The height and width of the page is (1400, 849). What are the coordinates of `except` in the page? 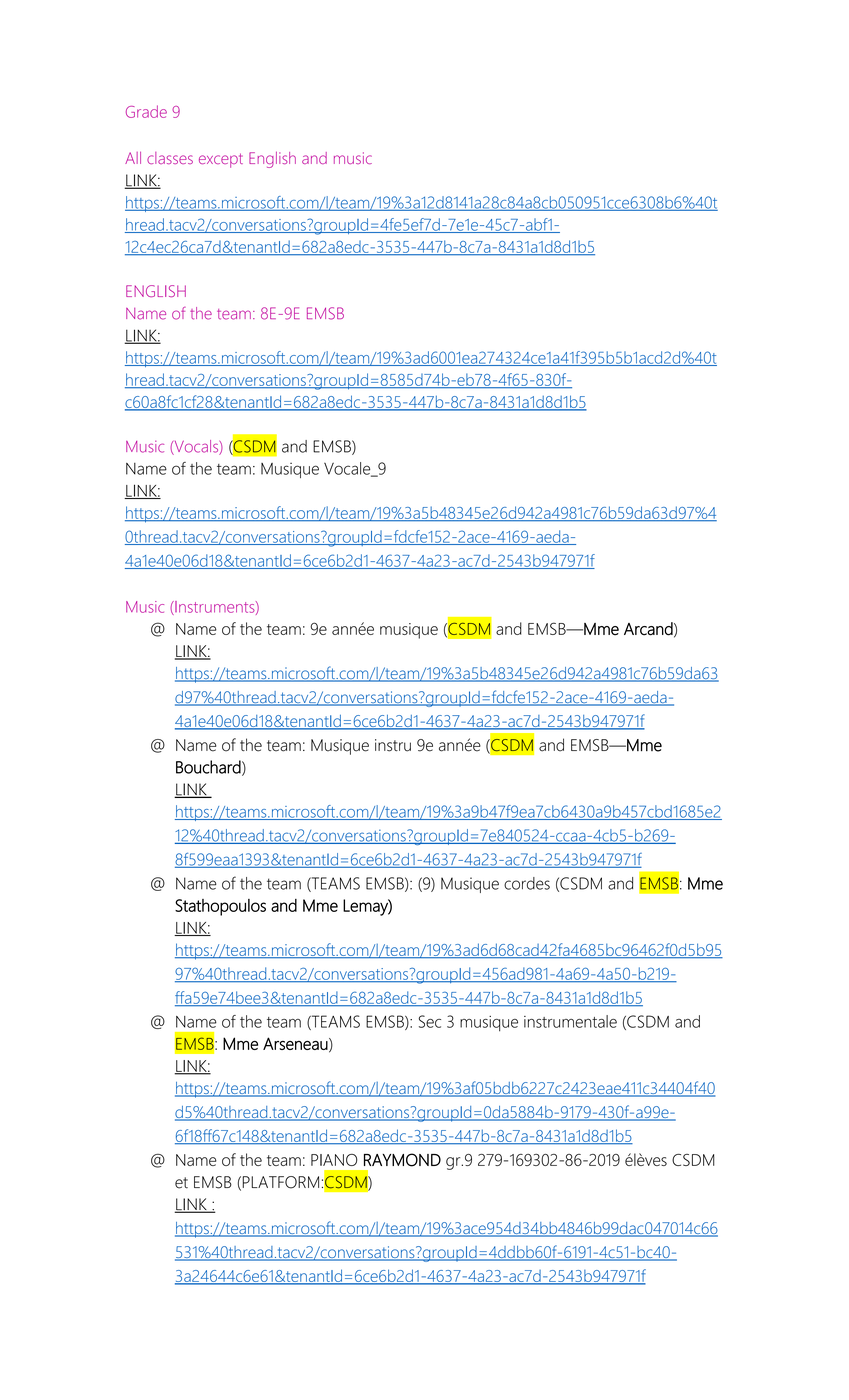 It's located at (221, 160).
